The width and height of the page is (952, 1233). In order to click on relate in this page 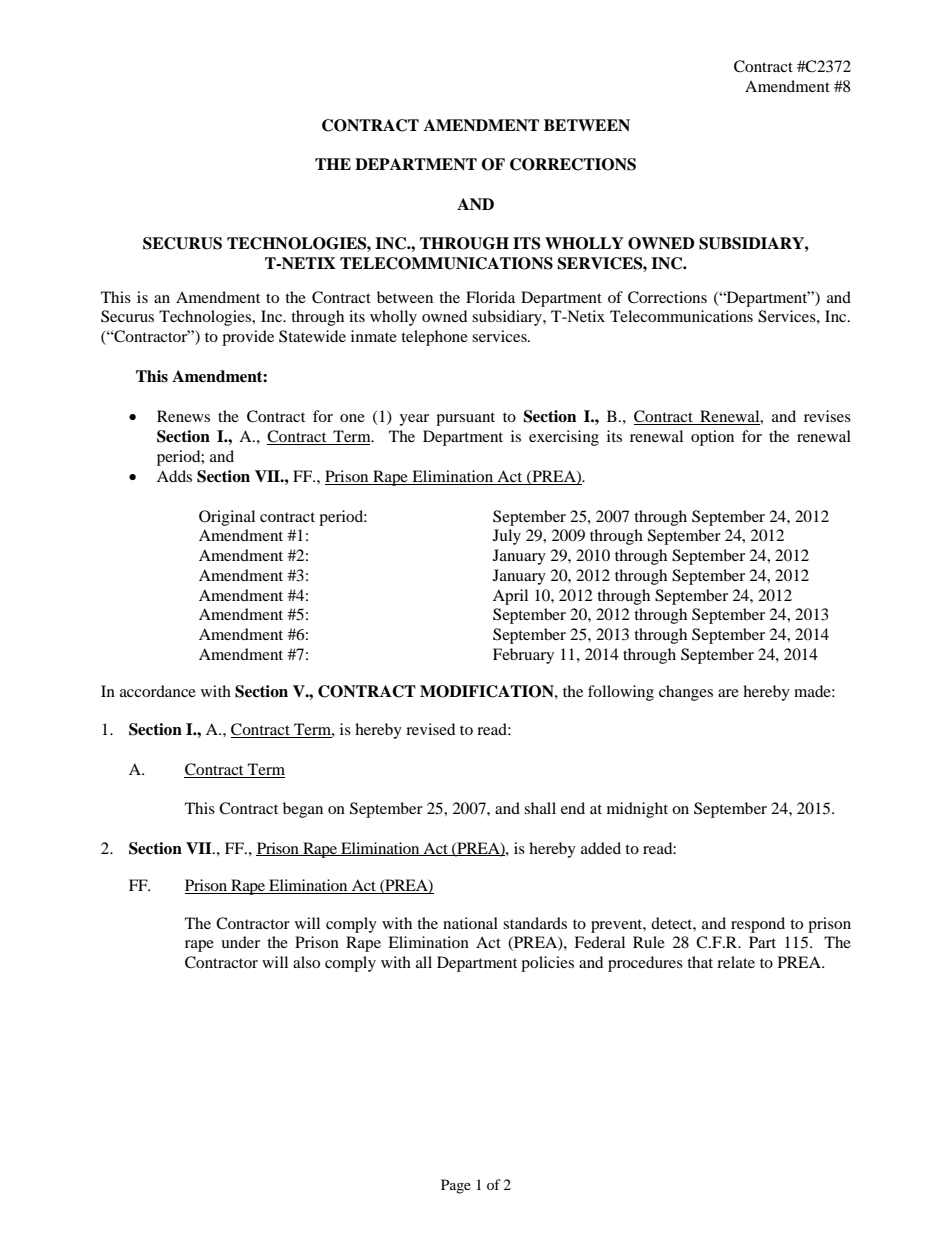, I will do `click(736, 962)`.
